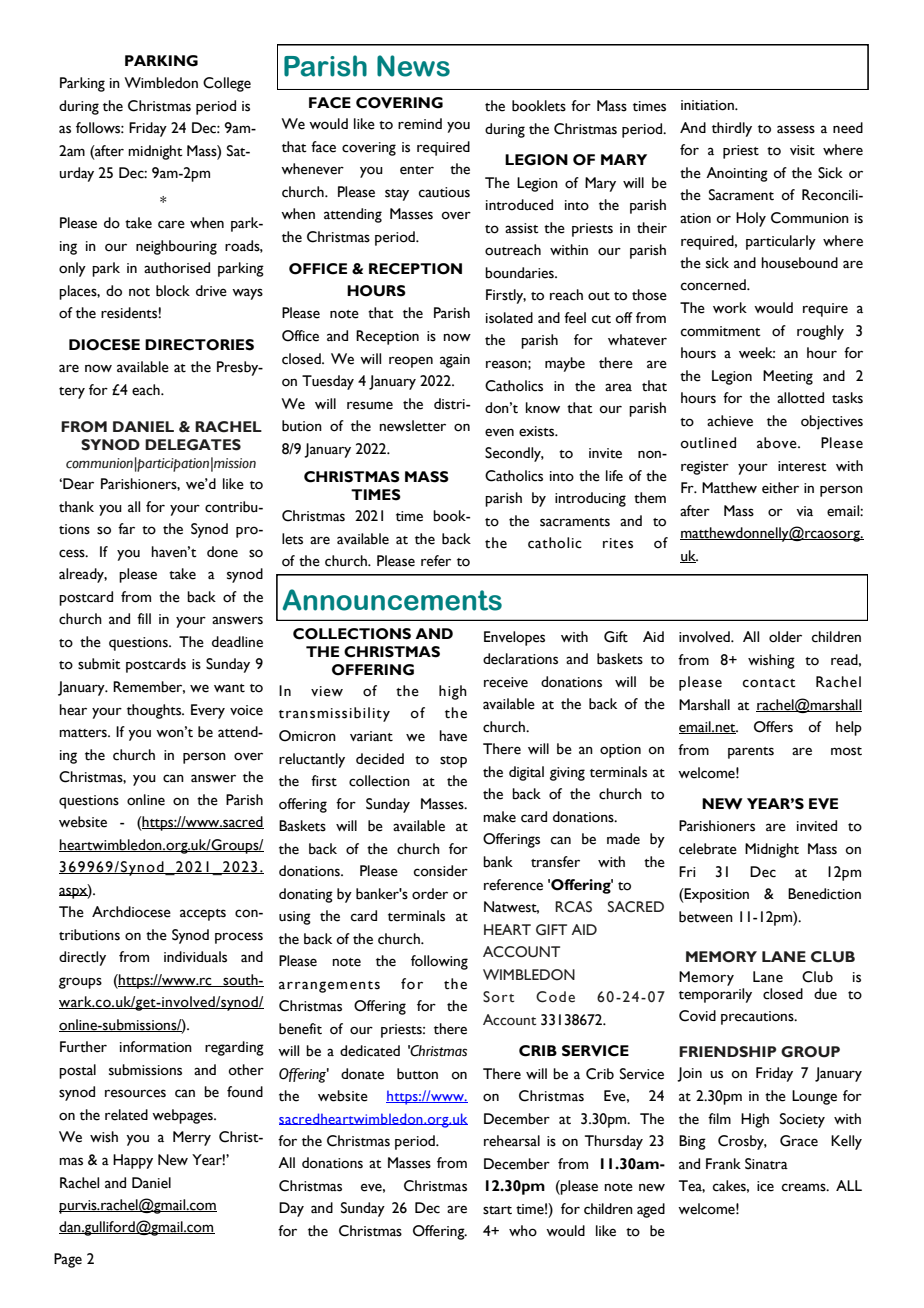 This image has width=924, height=1308. I want to click on remind, so click(420, 124).
